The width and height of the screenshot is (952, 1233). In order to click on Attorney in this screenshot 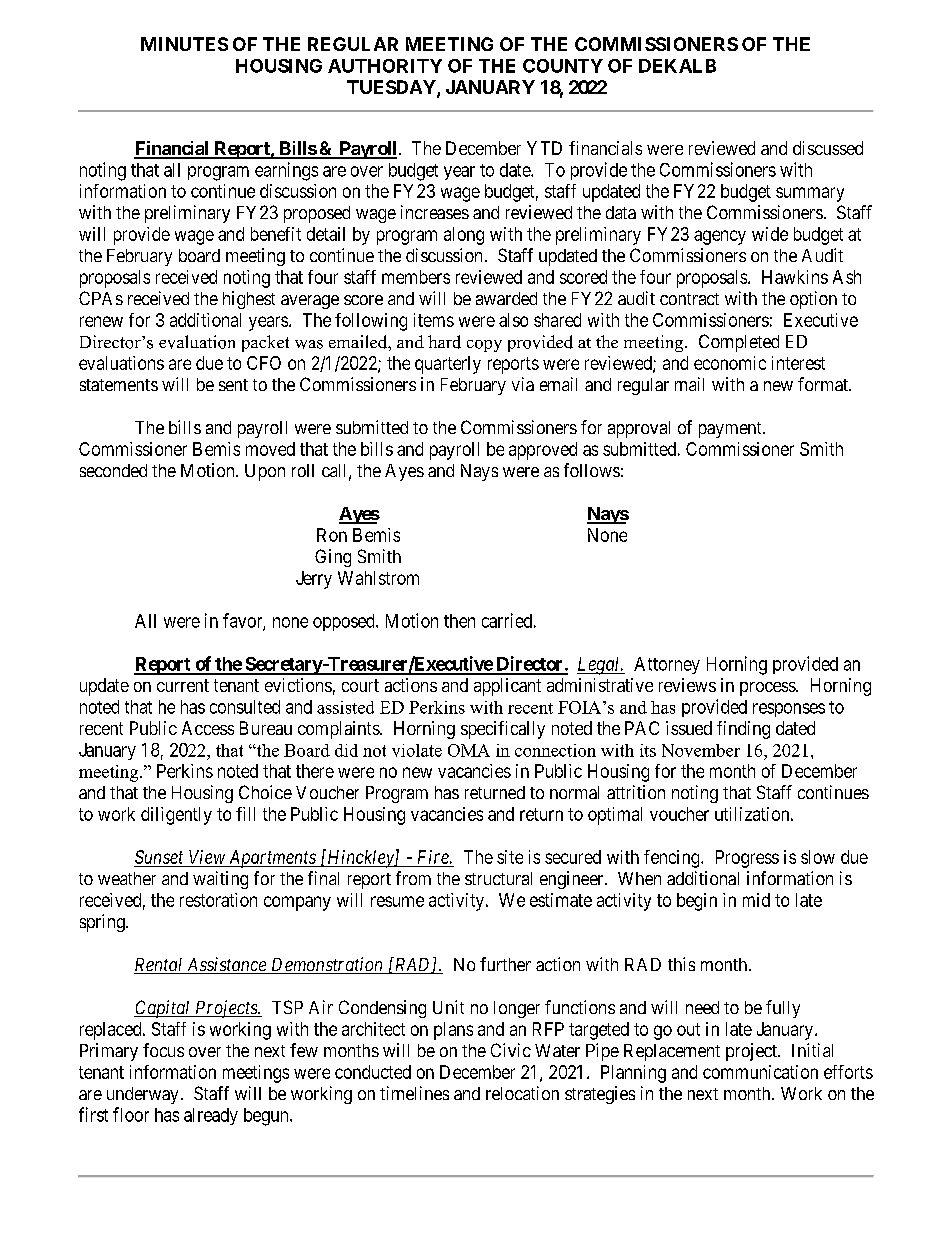, I will do `click(667, 665)`.
